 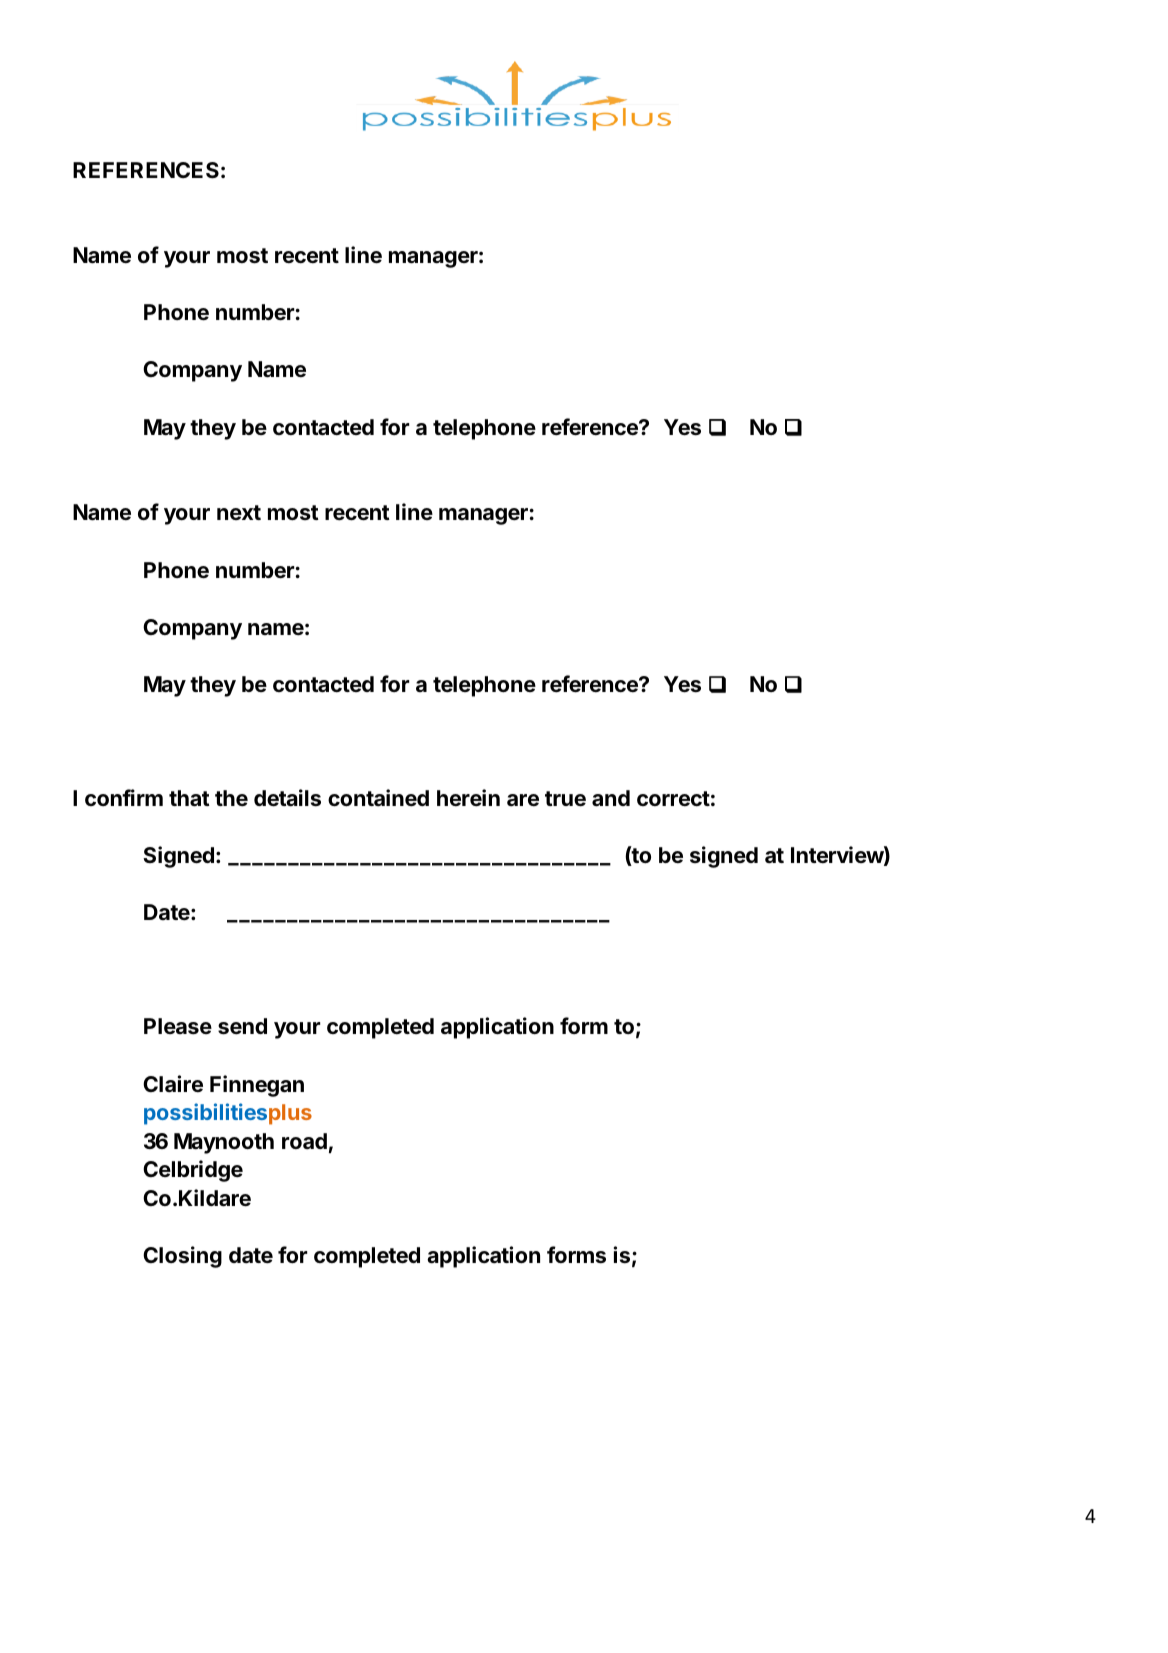 What do you see at coordinates (378, 798) in the screenshot?
I see `contained` at bounding box center [378, 798].
